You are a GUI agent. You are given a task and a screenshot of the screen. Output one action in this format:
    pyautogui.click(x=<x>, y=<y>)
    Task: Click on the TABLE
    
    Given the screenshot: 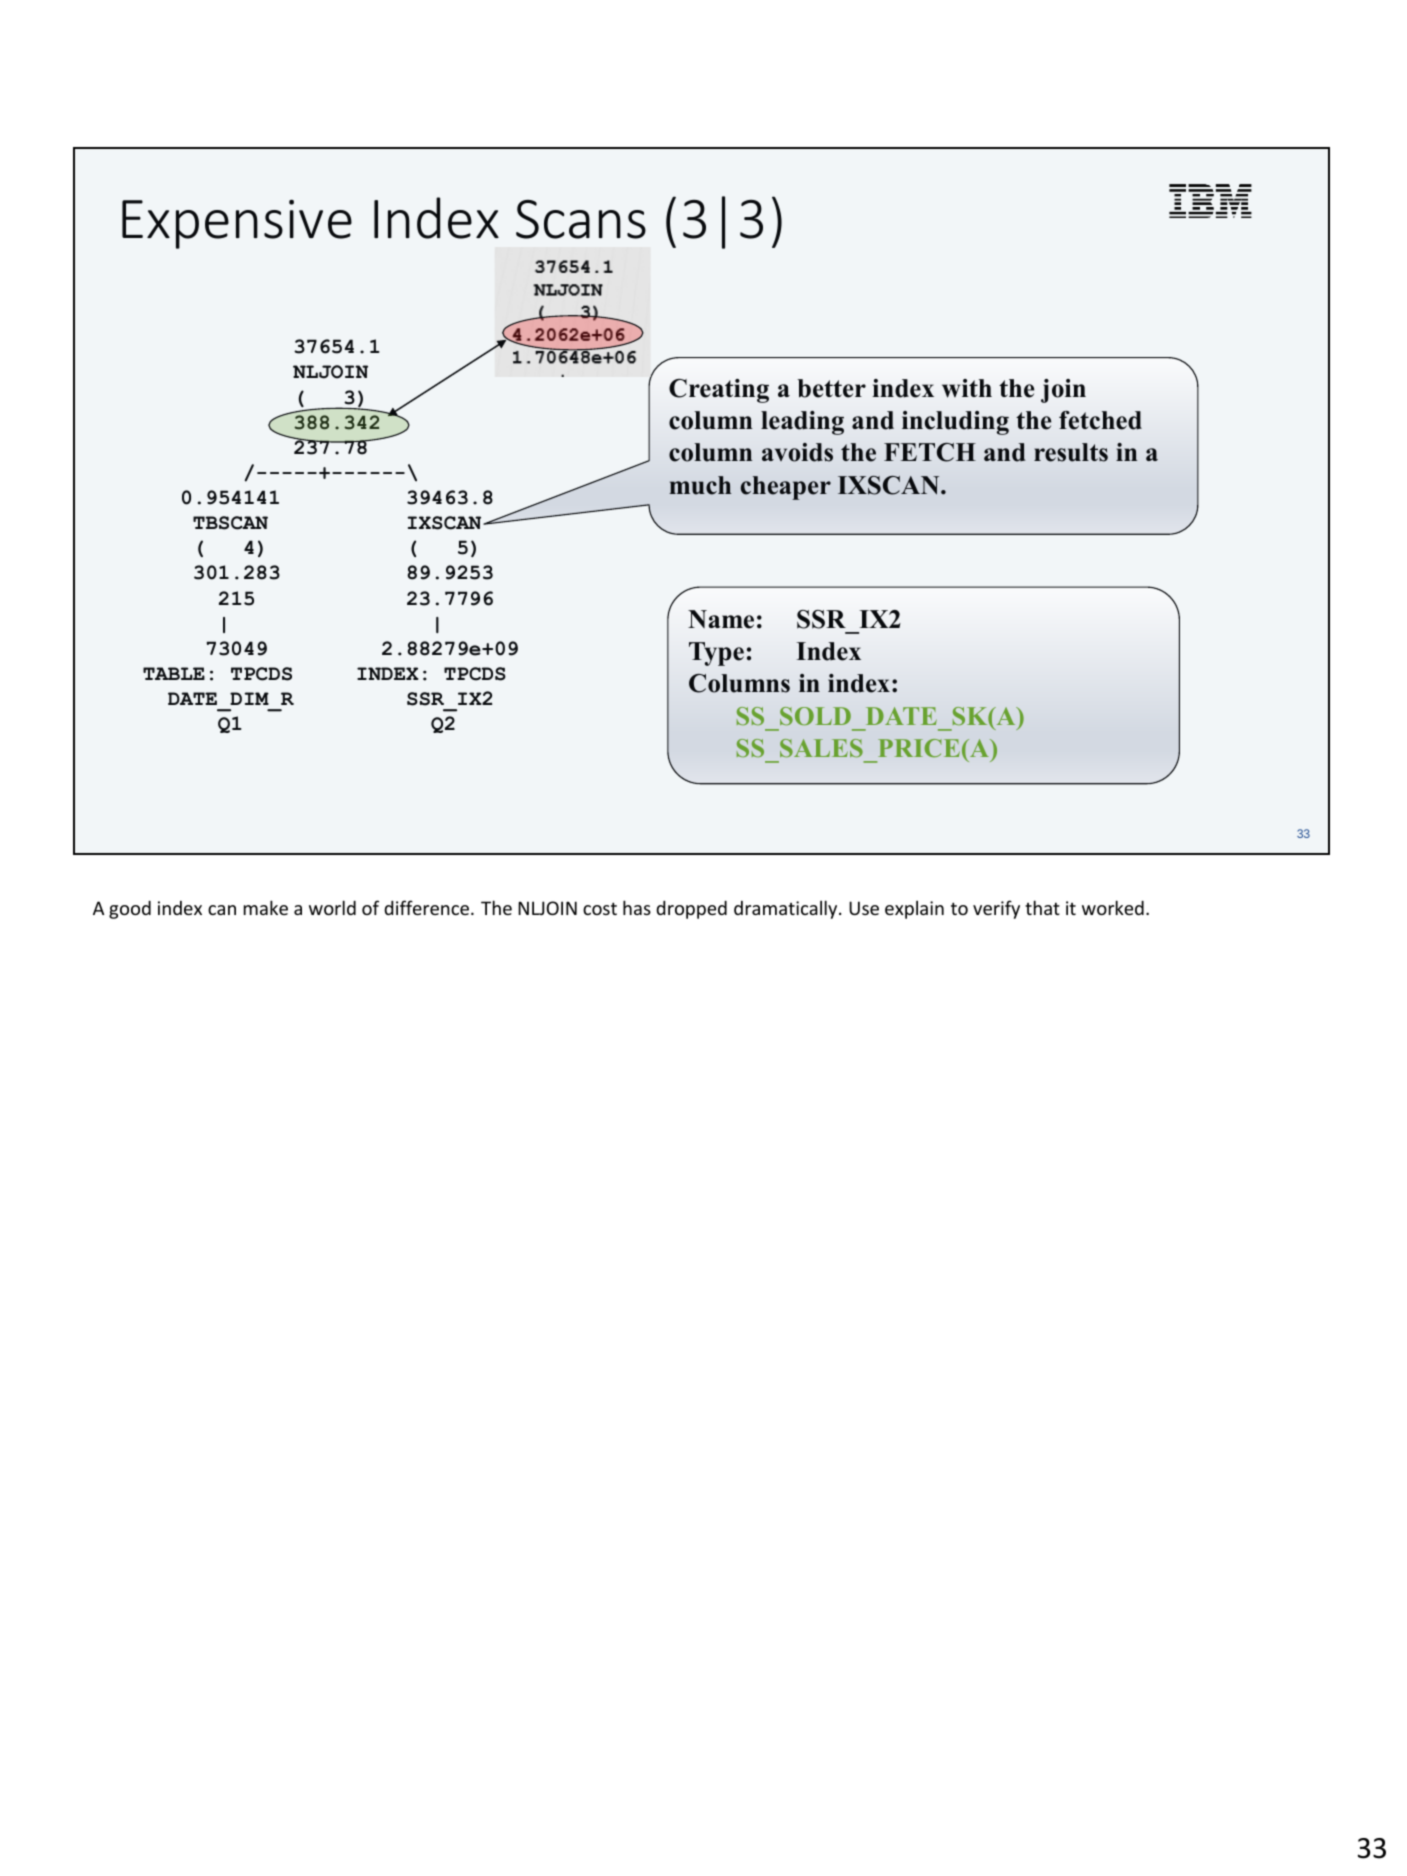 What is the action you would take?
    pyautogui.click(x=174, y=673)
